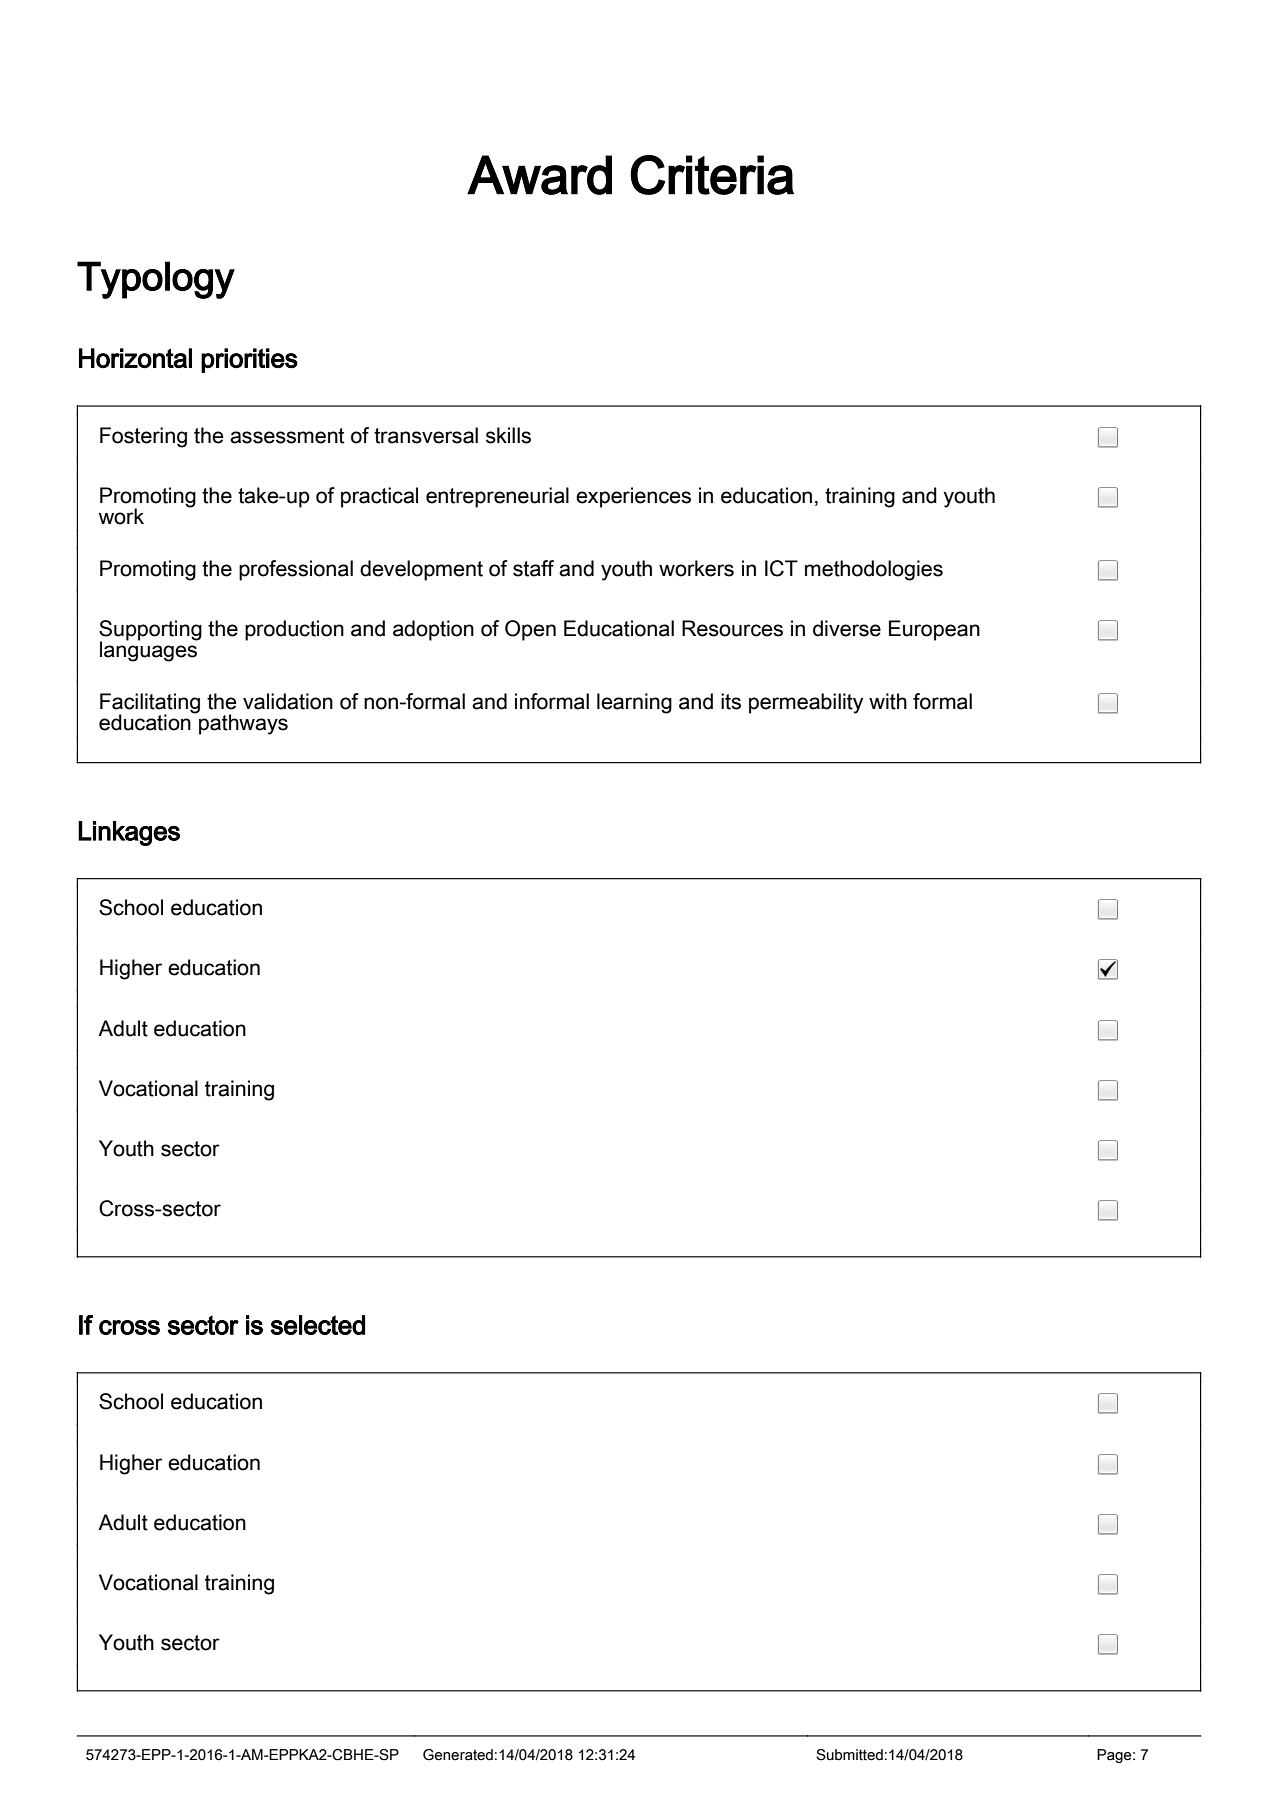 The image size is (1278, 1809). I want to click on Award, so click(539, 175).
